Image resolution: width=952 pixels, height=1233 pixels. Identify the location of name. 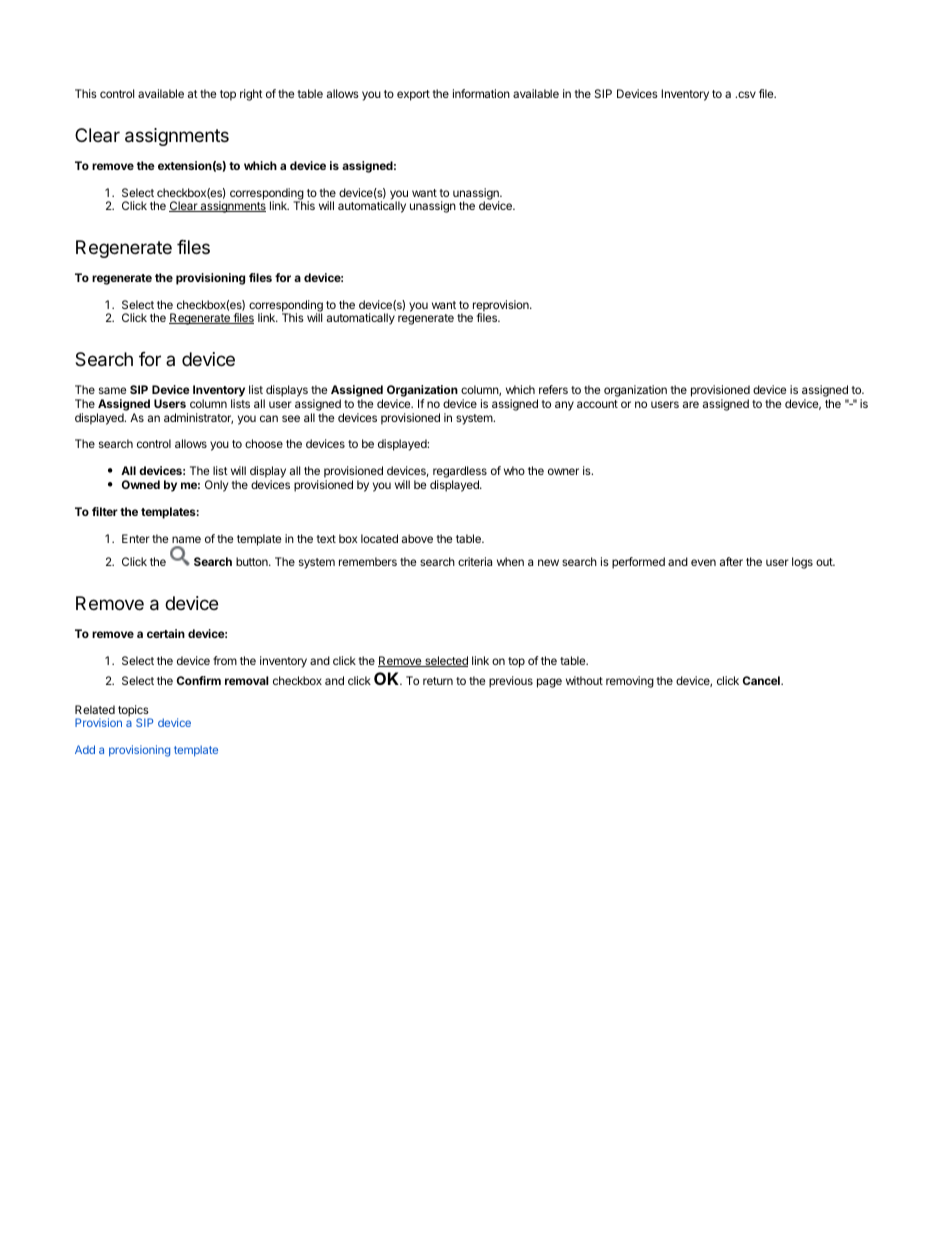
(186, 539).
